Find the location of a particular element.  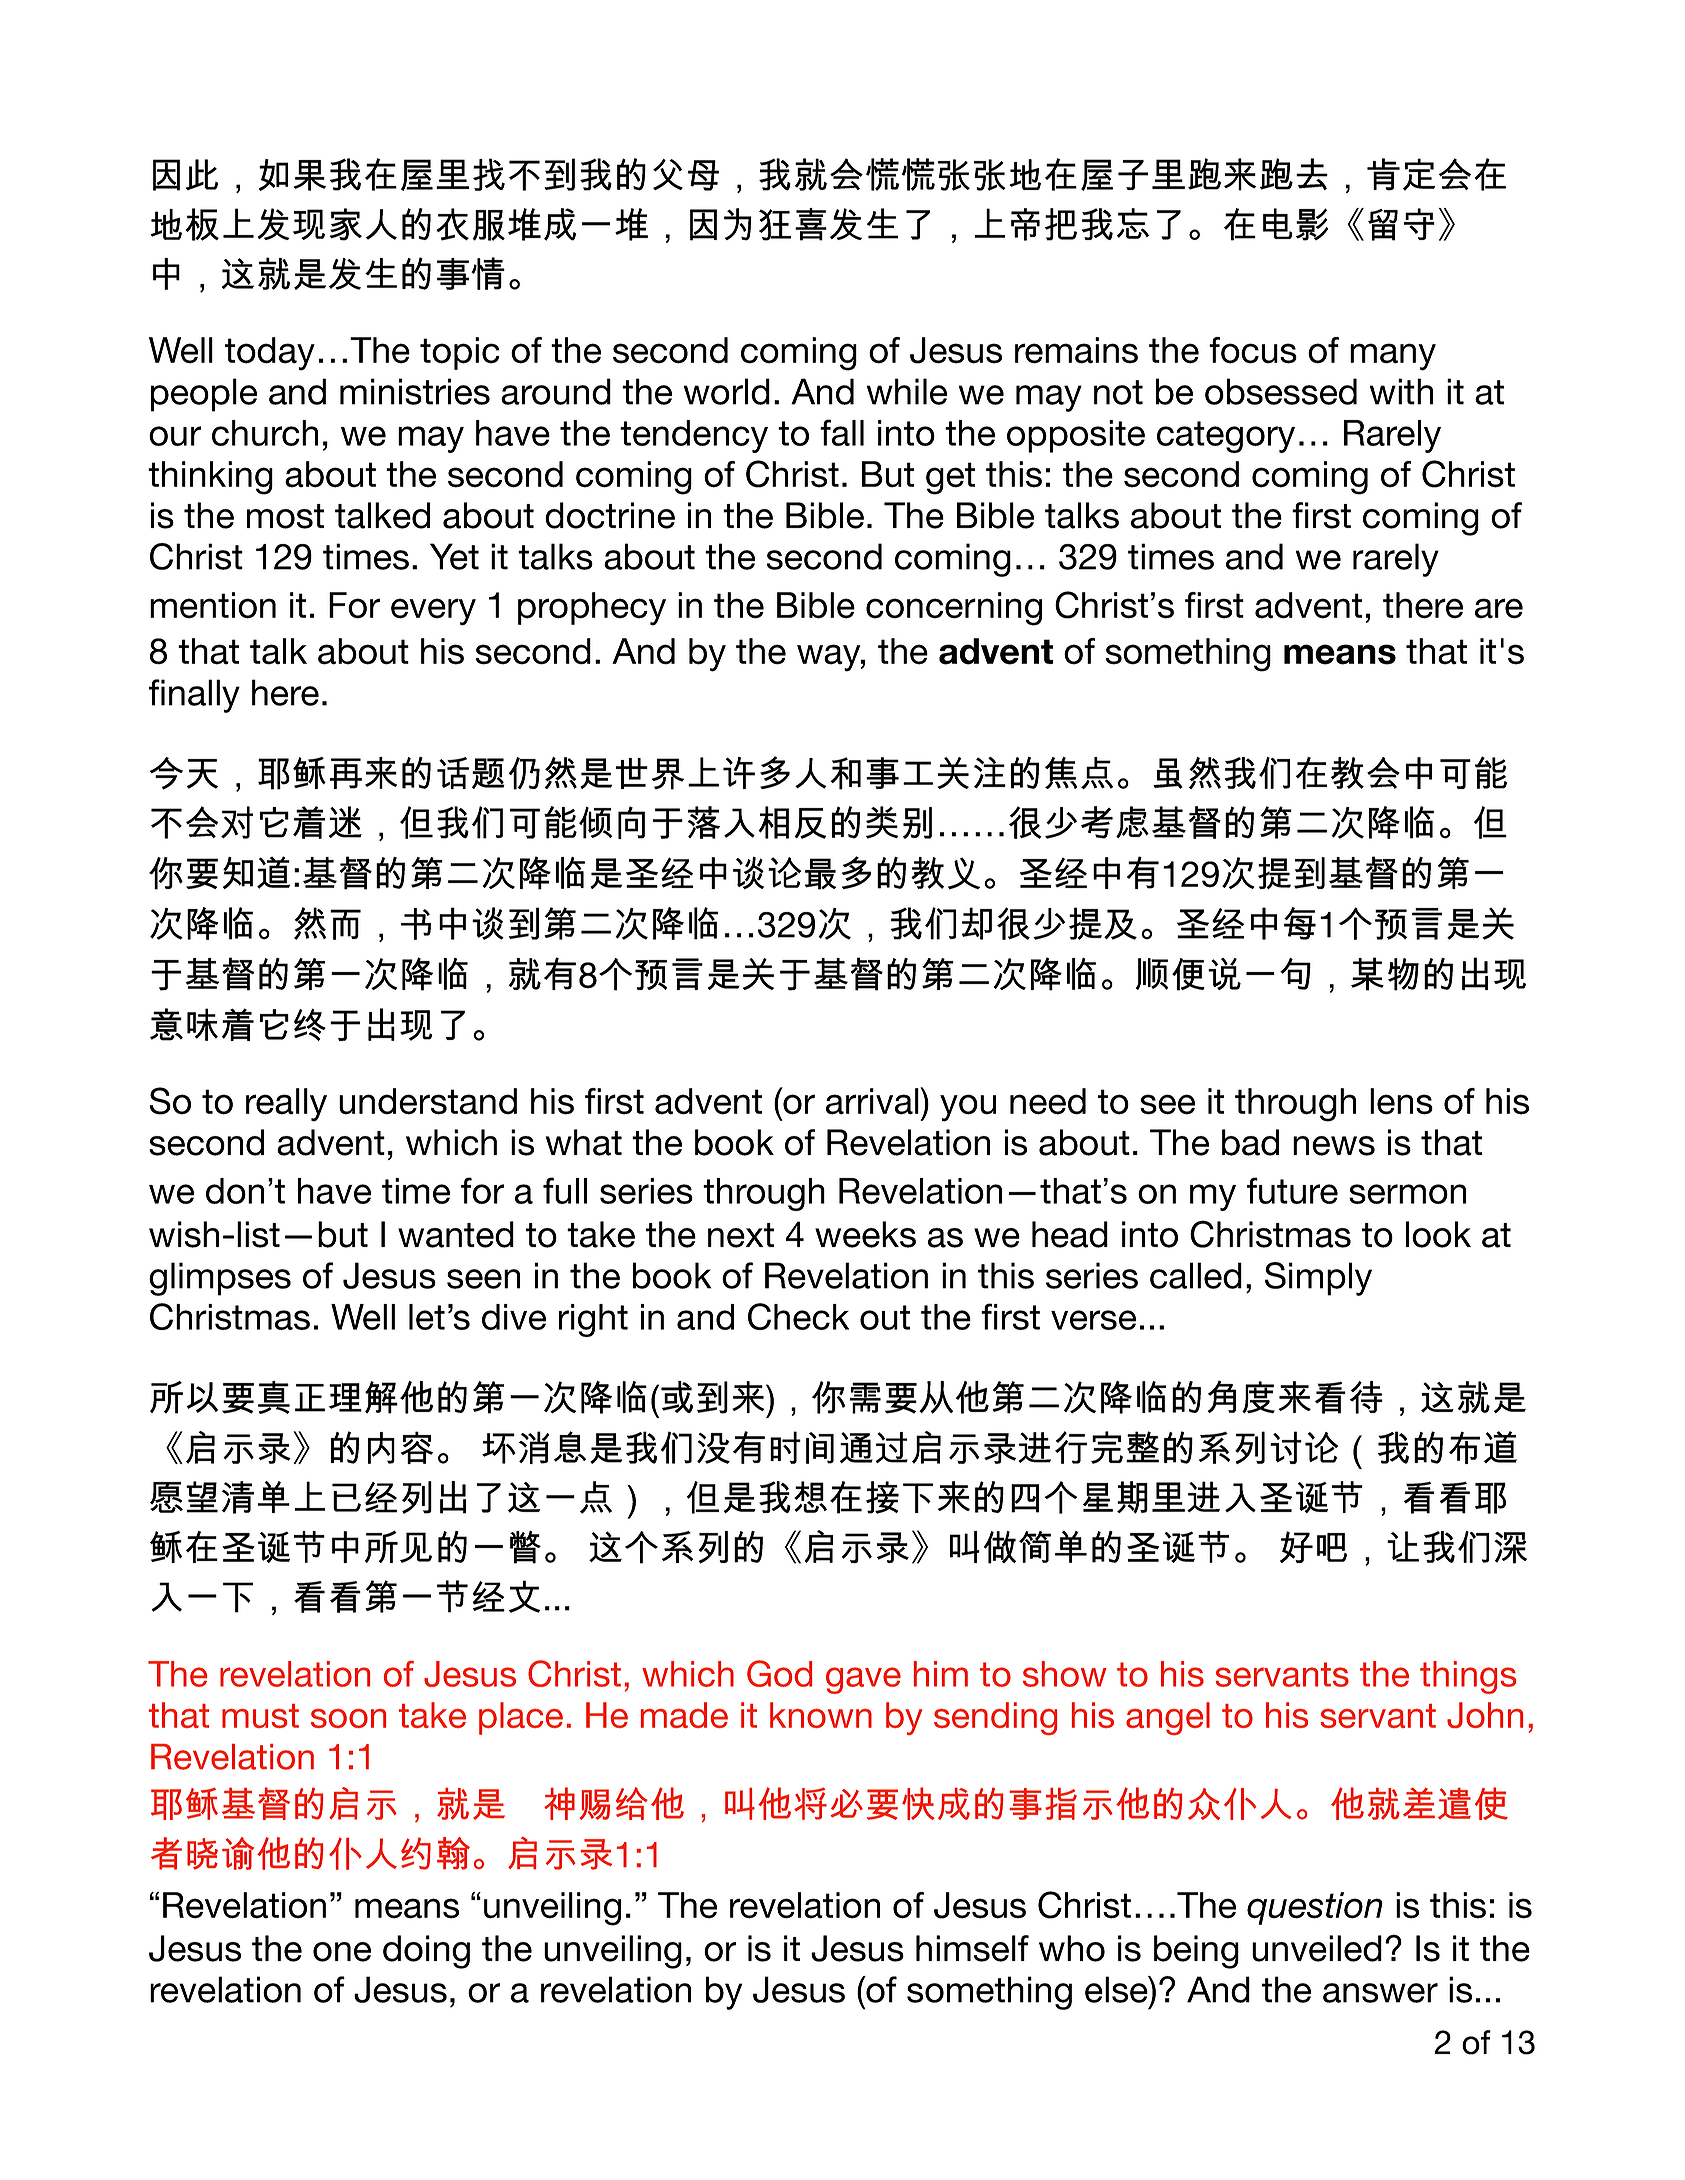

fall is located at coordinates (842, 432).
